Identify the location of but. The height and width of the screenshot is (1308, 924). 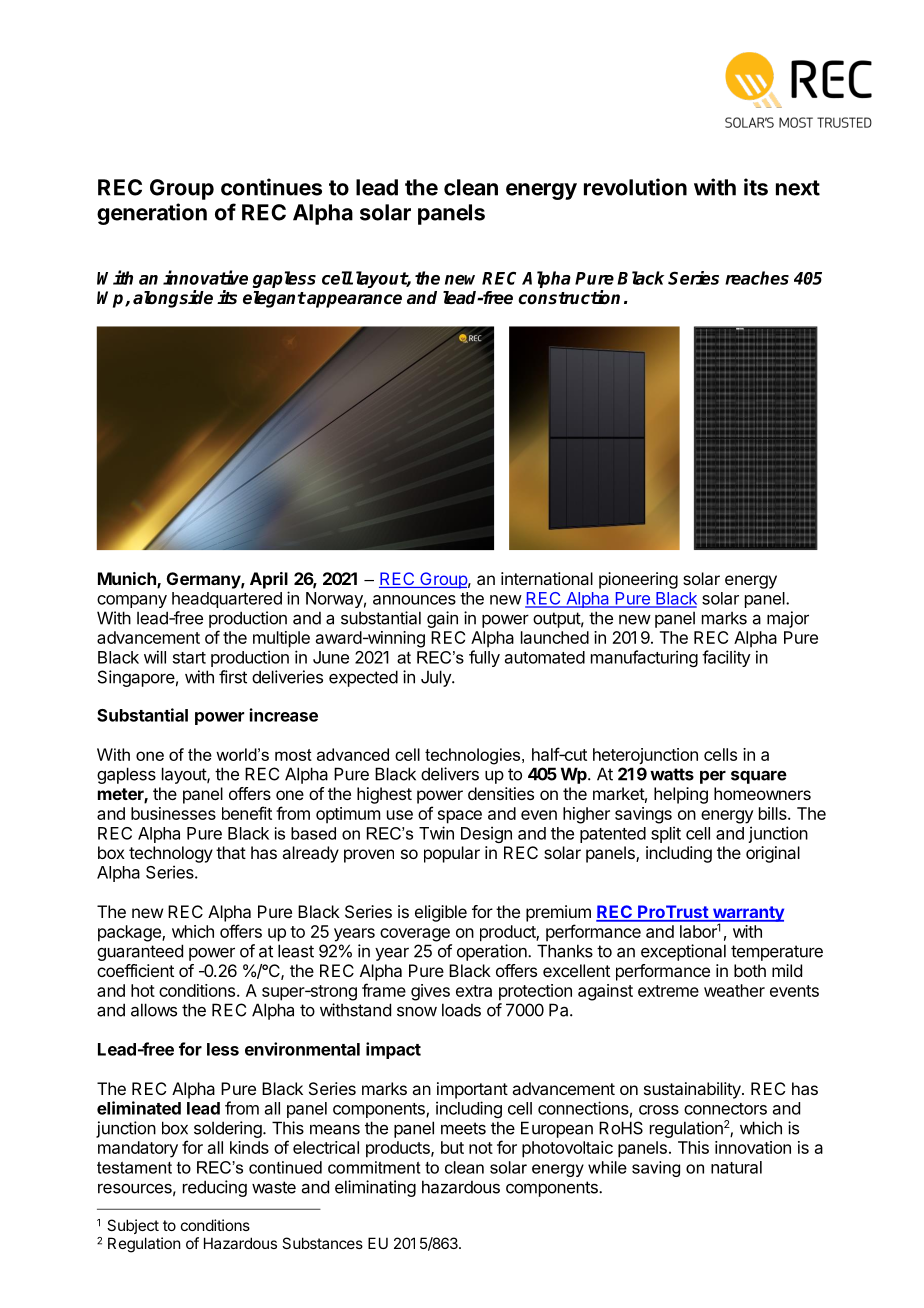
(452, 1147).
